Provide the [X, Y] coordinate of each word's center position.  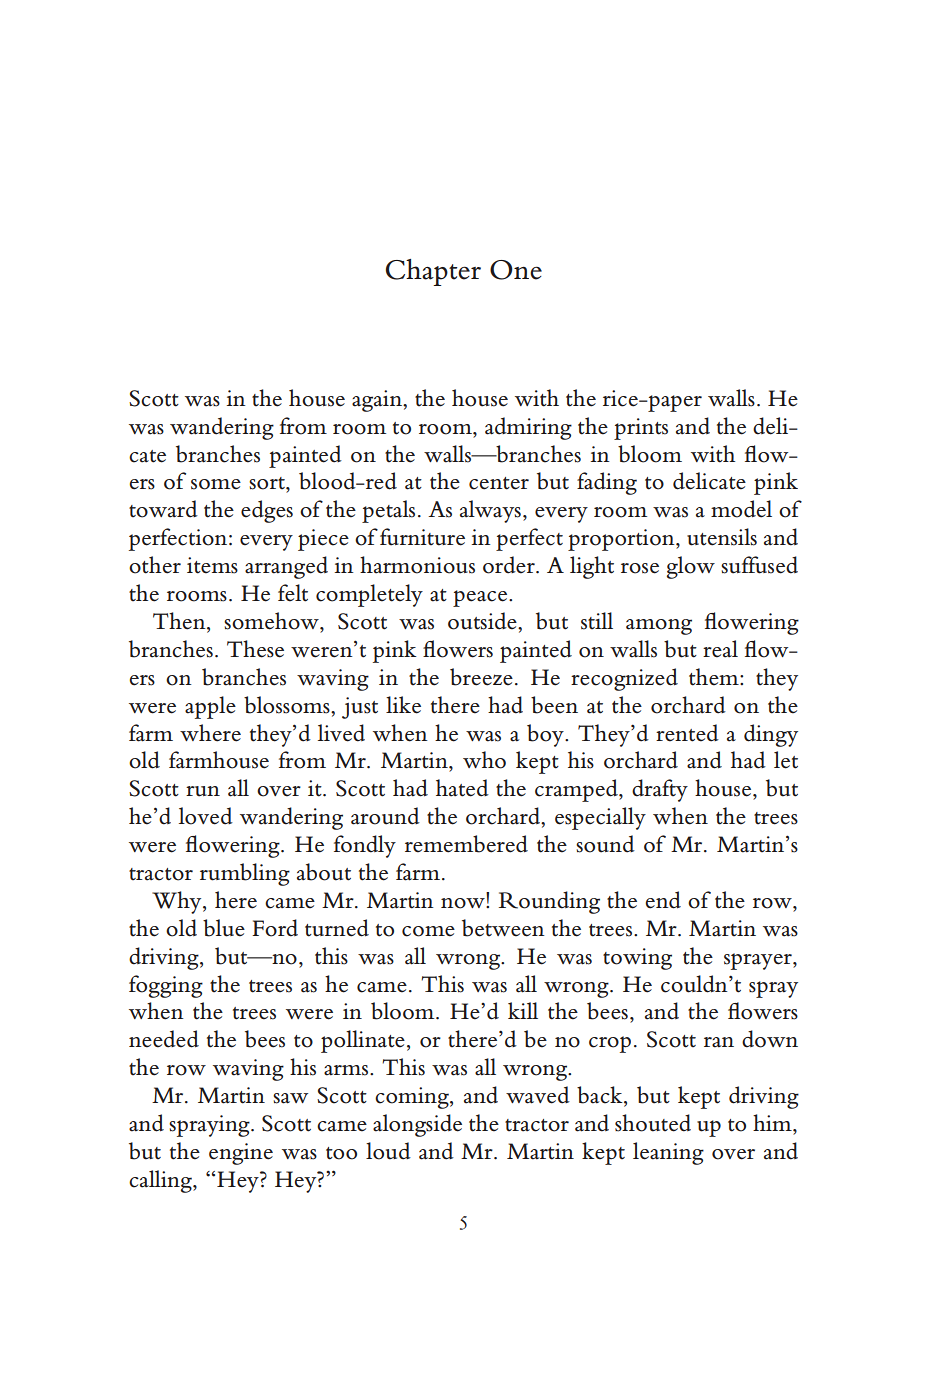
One [516, 270]
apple [210, 707]
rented [687, 733]
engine [241, 1154]
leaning [668, 1153]
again [378, 401]
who [484, 760]
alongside [417, 1125]
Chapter [433, 272]
